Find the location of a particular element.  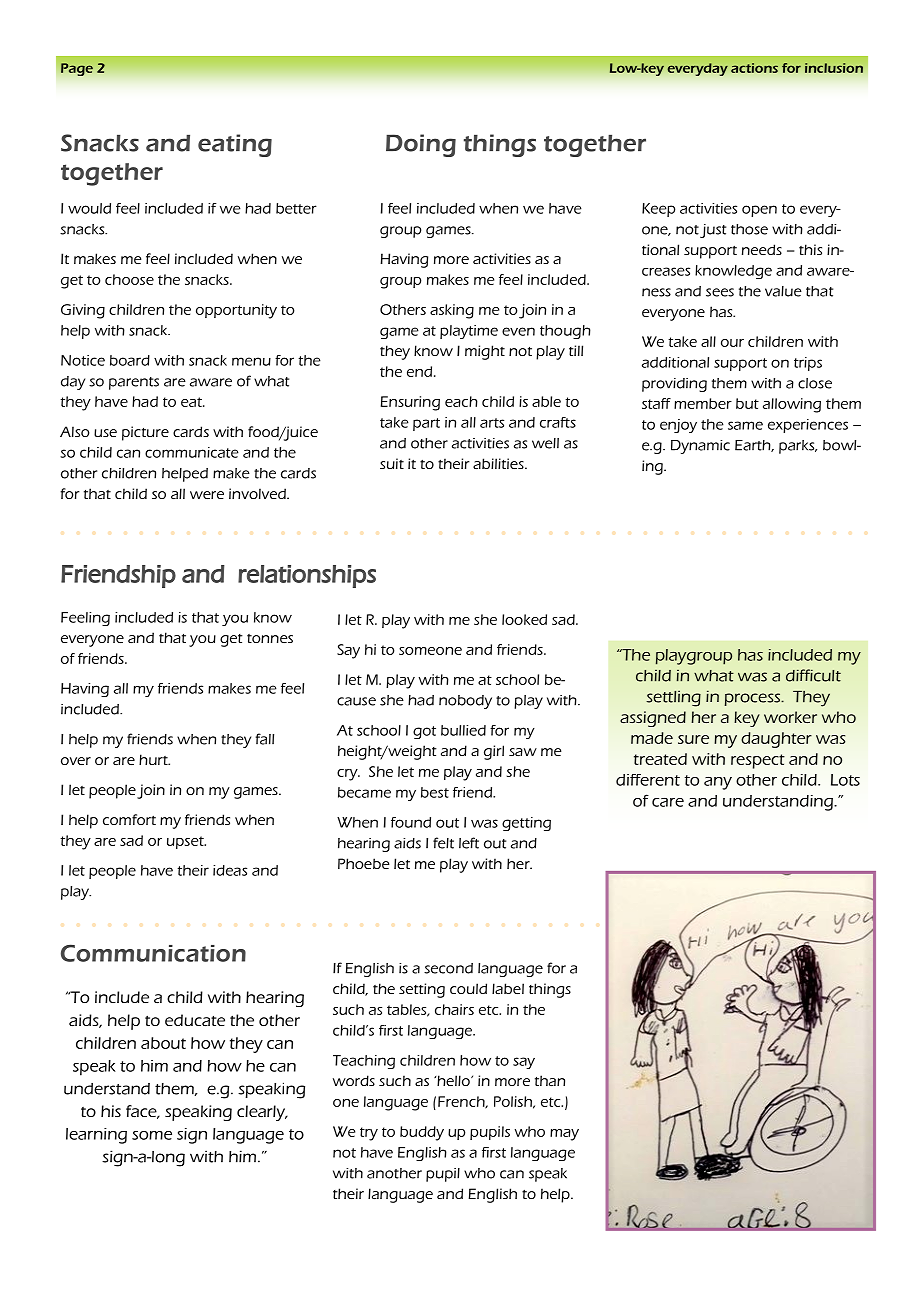

eating is located at coordinates (235, 145).
